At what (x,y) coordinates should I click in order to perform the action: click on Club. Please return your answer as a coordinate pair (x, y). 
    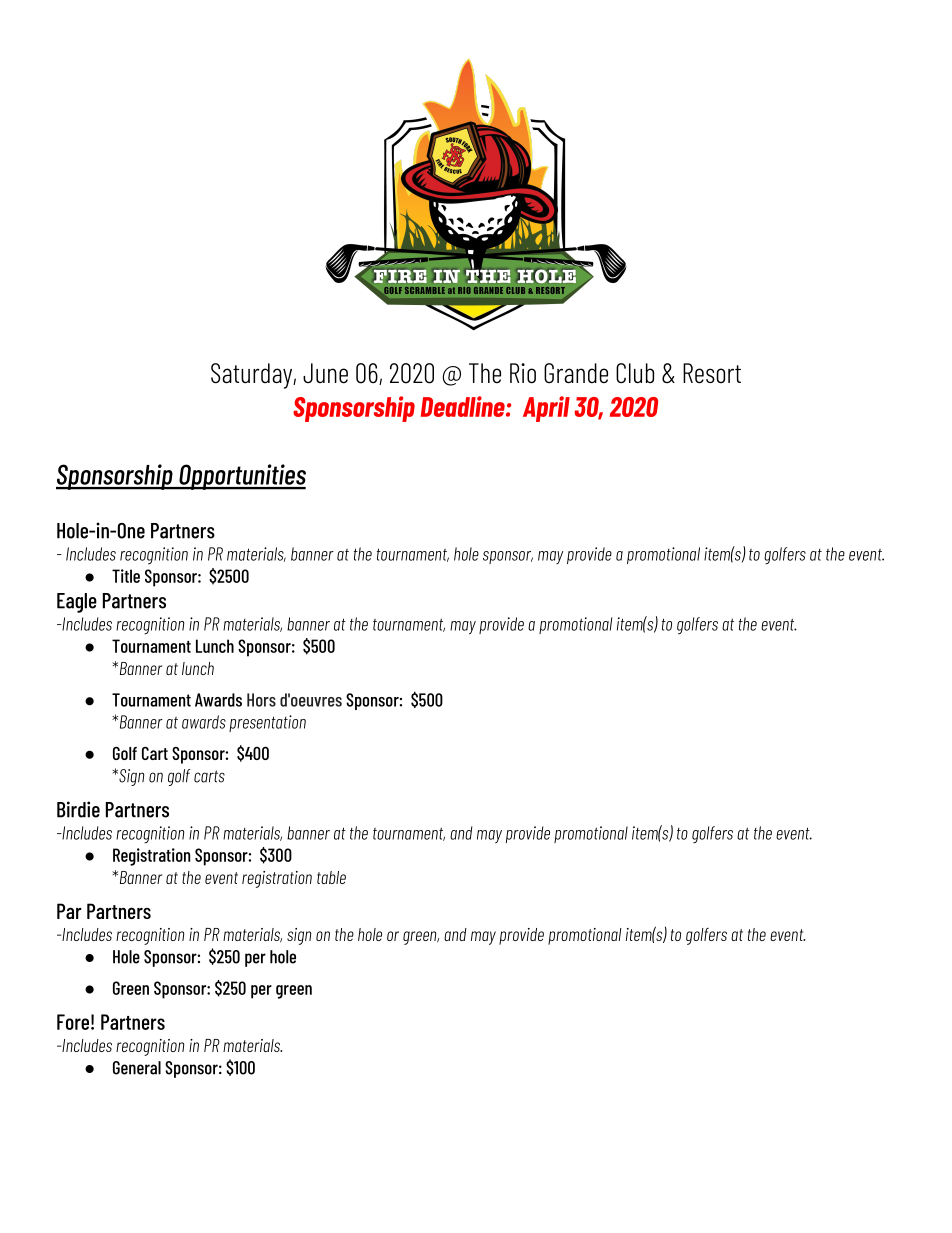
    Looking at the image, I should click on (635, 373).
